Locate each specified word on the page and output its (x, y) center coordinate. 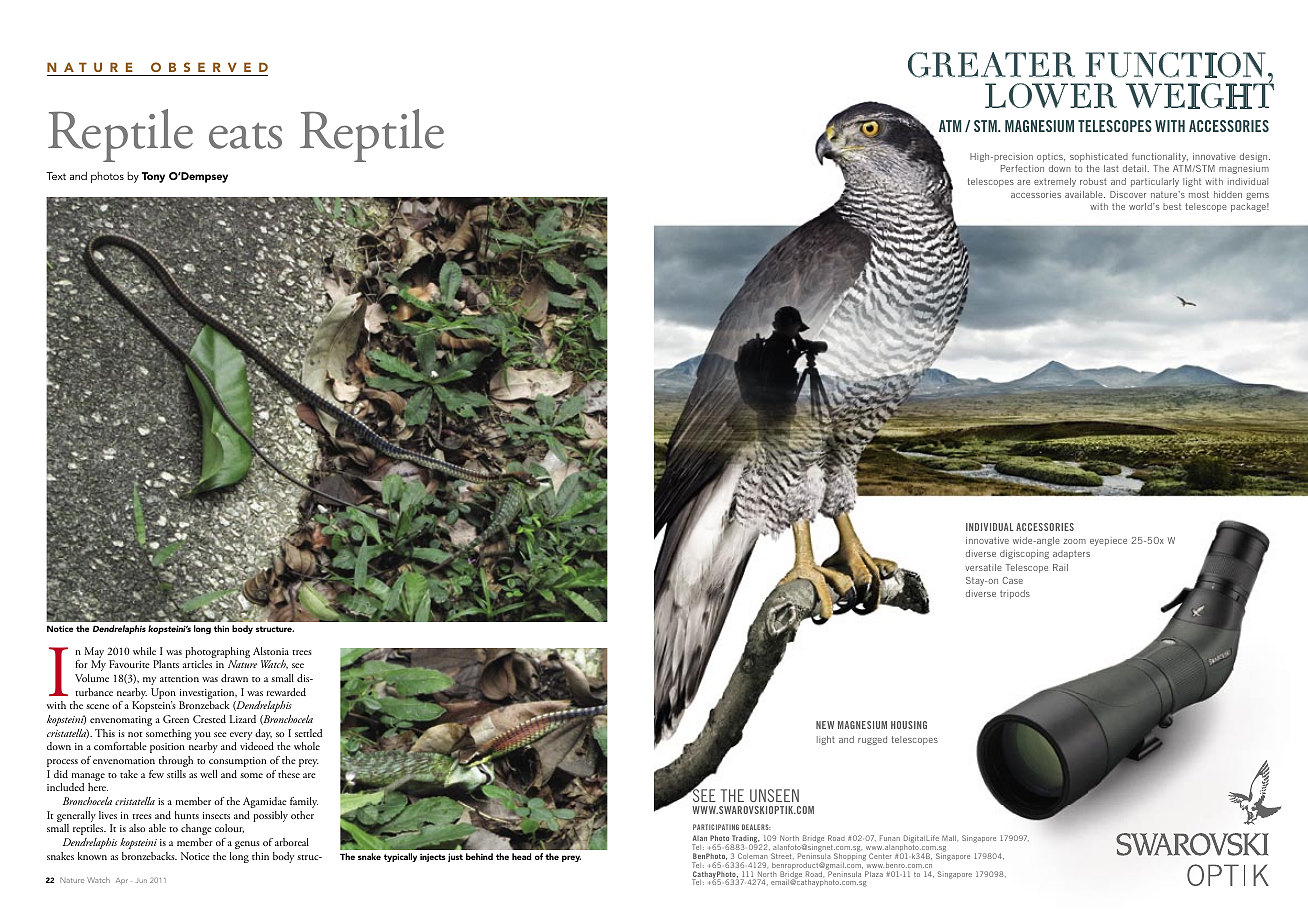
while (144, 651)
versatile (983, 567)
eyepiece (1108, 542)
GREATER (991, 65)
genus (247, 845)
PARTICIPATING (716, 827)
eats (245, 136)
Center (880, 856)
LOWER (1051, 95)
